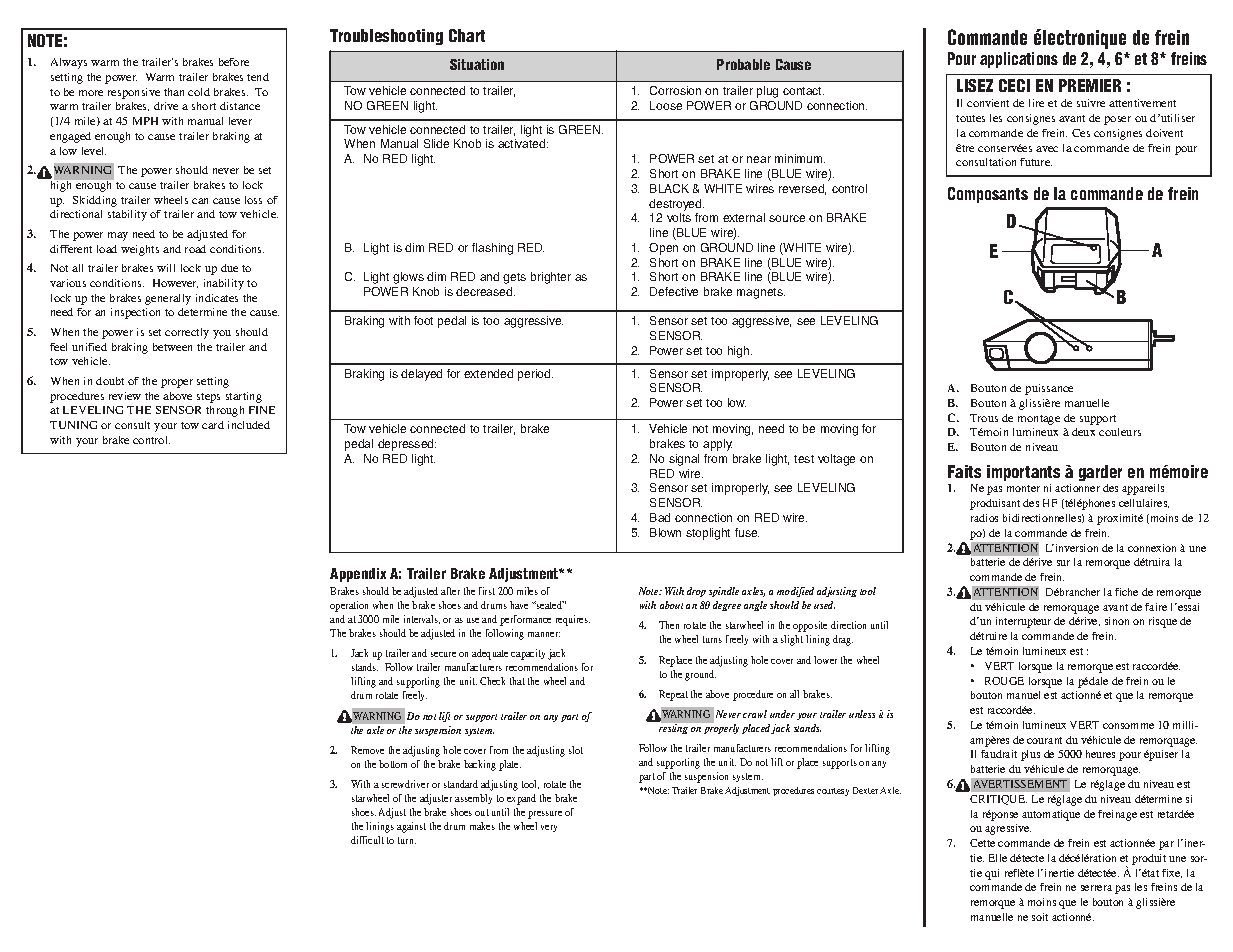 Image resolution: width=1233 pixels, height=952 pixels. What do you see at coordinates (234, 62) in the image?
I see `before` at bounding box center [234, 62].
